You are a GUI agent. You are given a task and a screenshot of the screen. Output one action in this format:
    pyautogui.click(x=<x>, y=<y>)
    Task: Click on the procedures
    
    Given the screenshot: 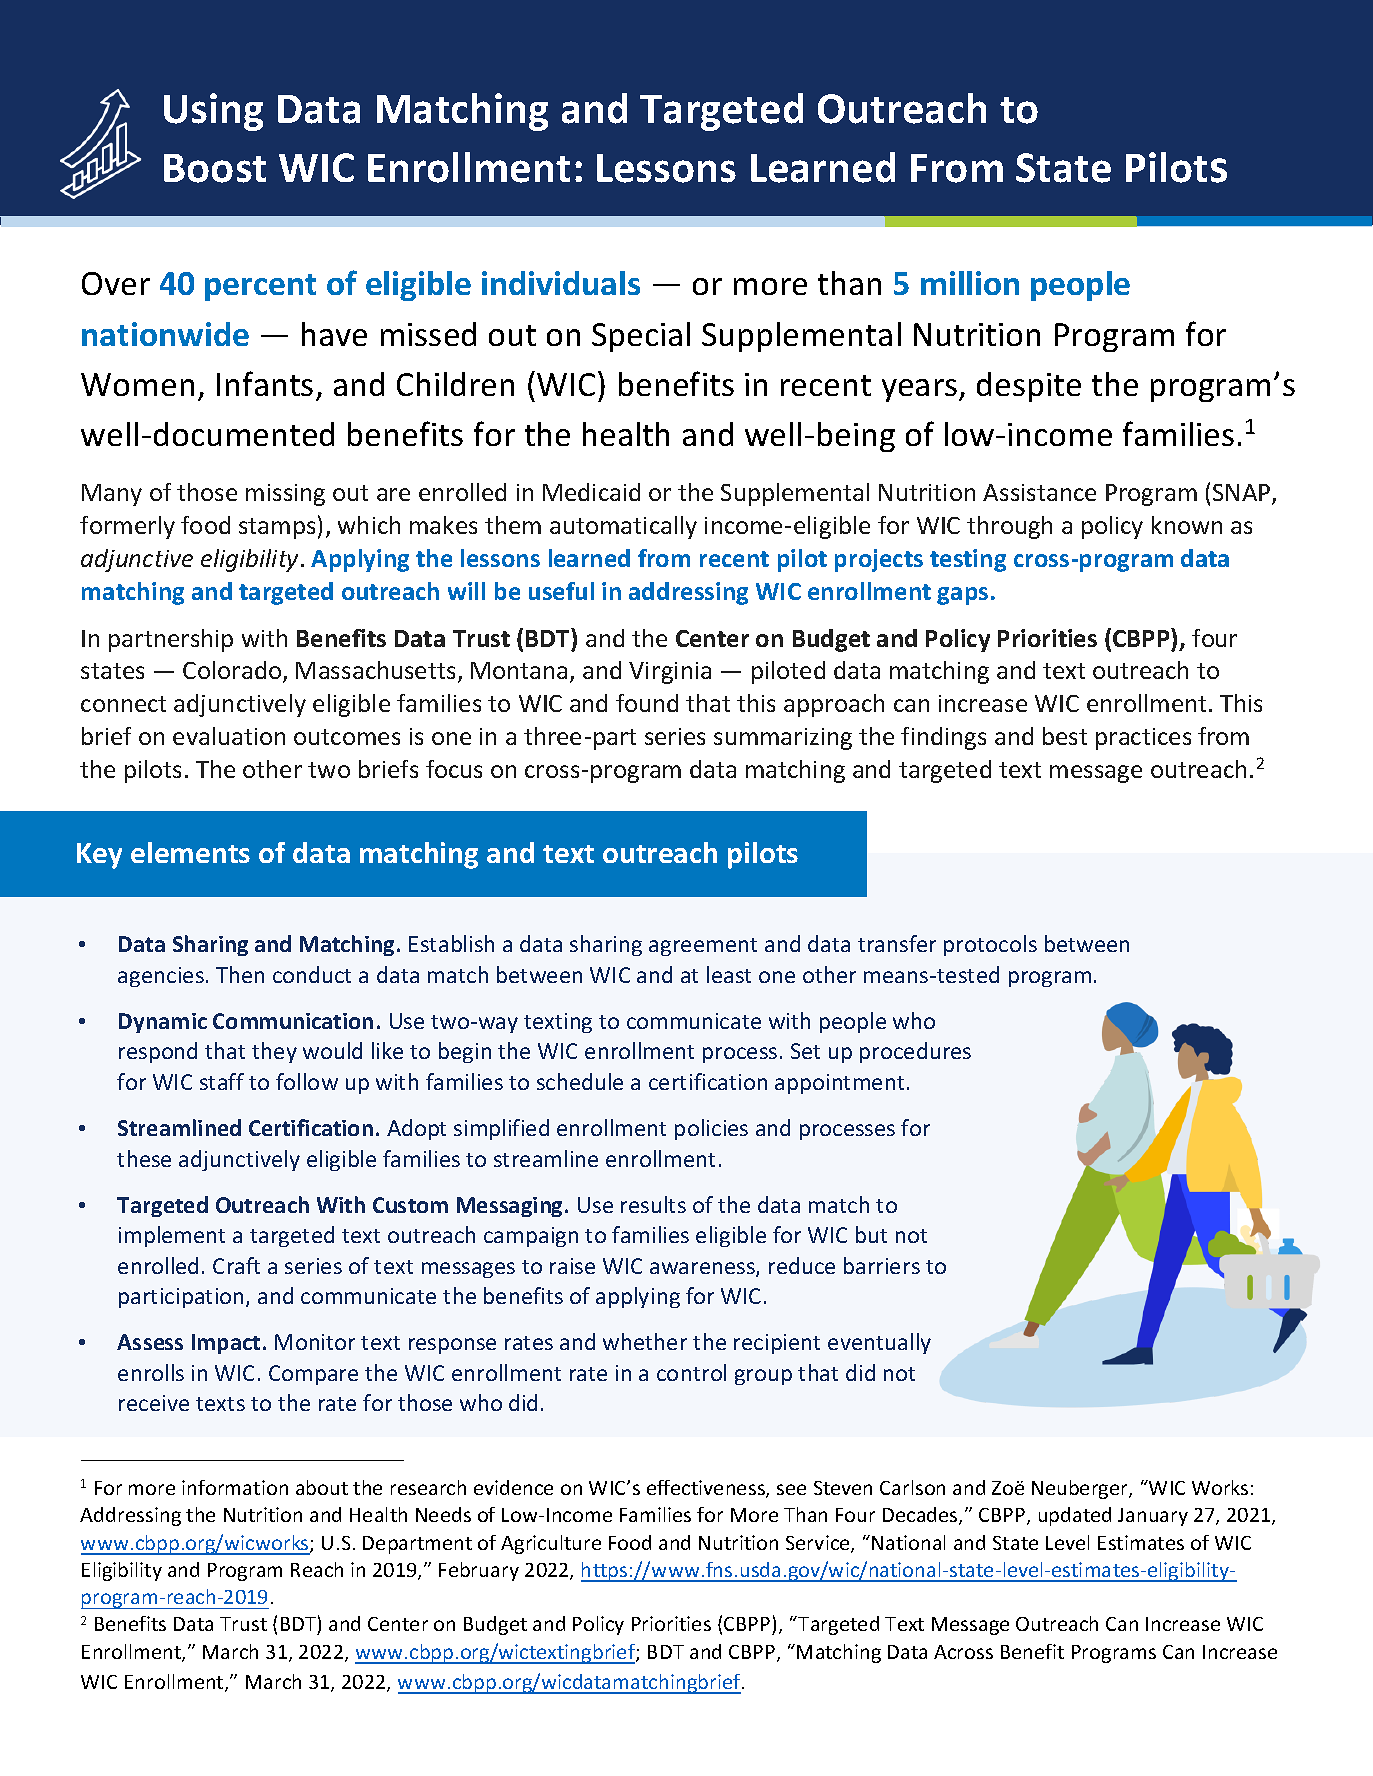 What is the action you would take?
    pyautogui.click(x=915, y=1052)
